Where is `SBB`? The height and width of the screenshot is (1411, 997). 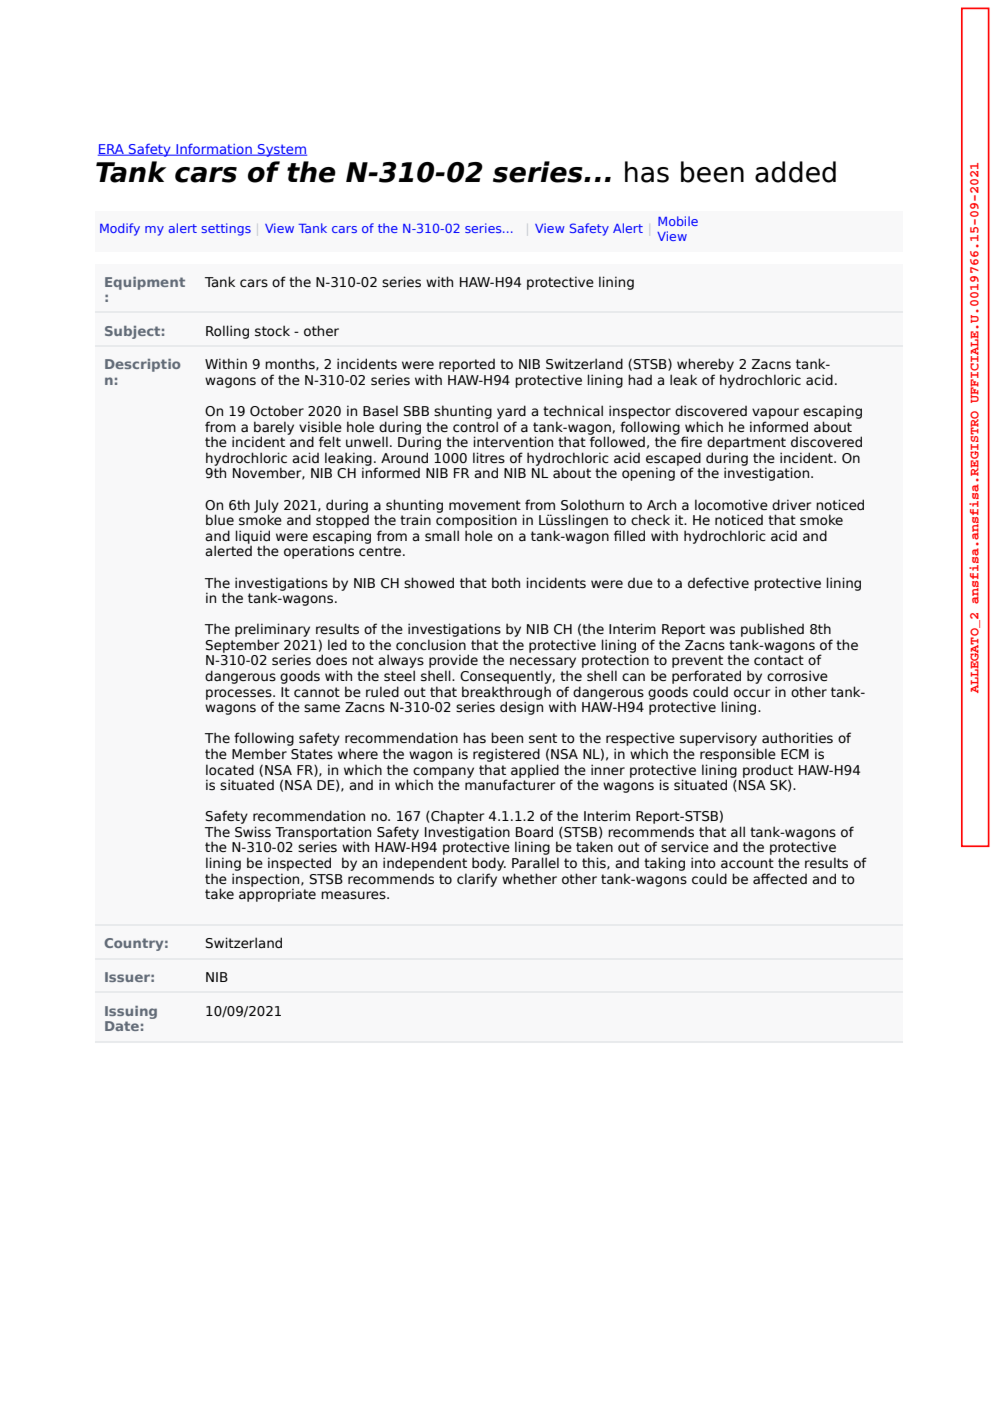
SBB is located at coordinates (416, 411).
